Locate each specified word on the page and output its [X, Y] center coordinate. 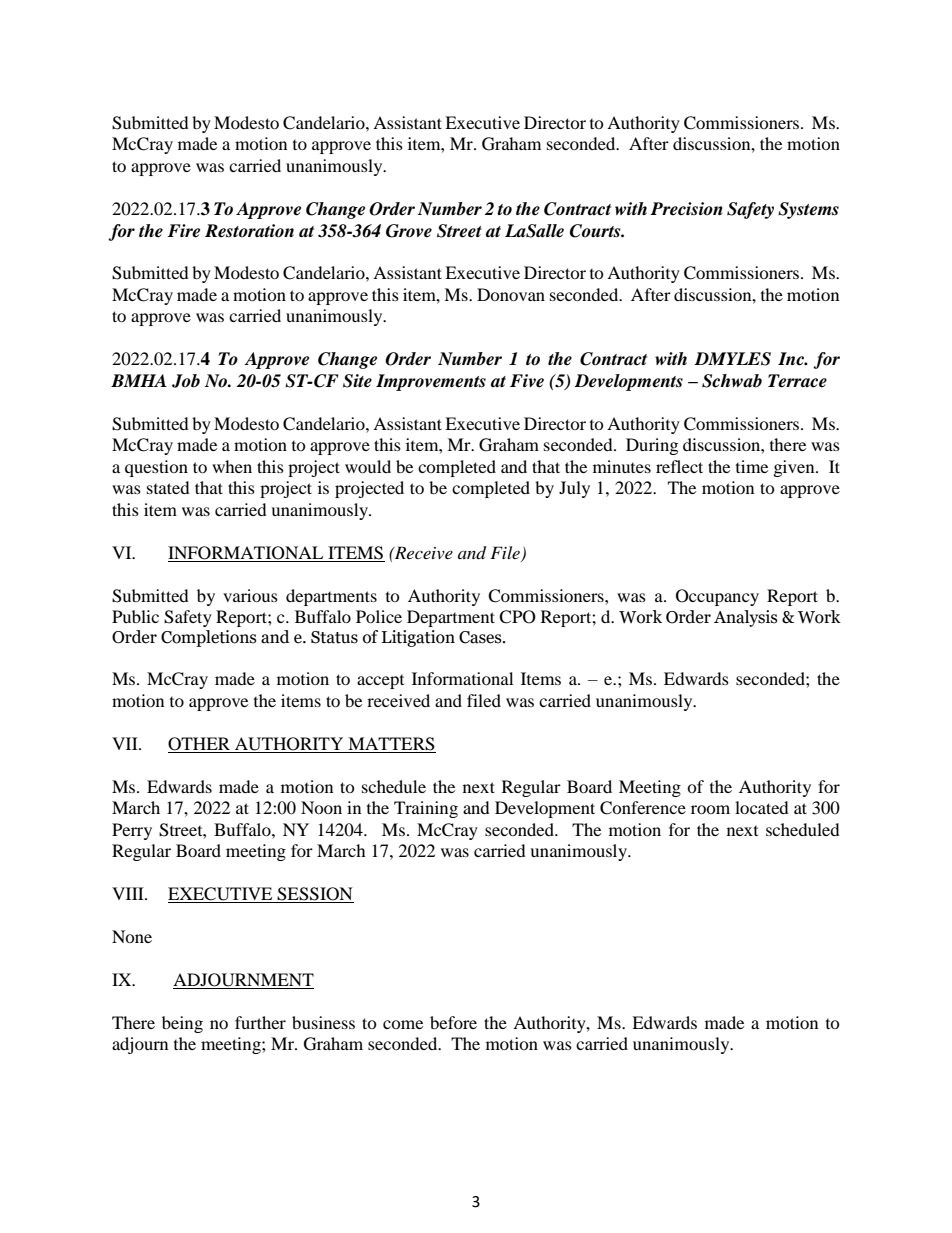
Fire [183, 231]
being [182, 1024]
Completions [209, 638]
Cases [481, 637]
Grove [409, 231]
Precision [686, 209]
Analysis [746, 618]
